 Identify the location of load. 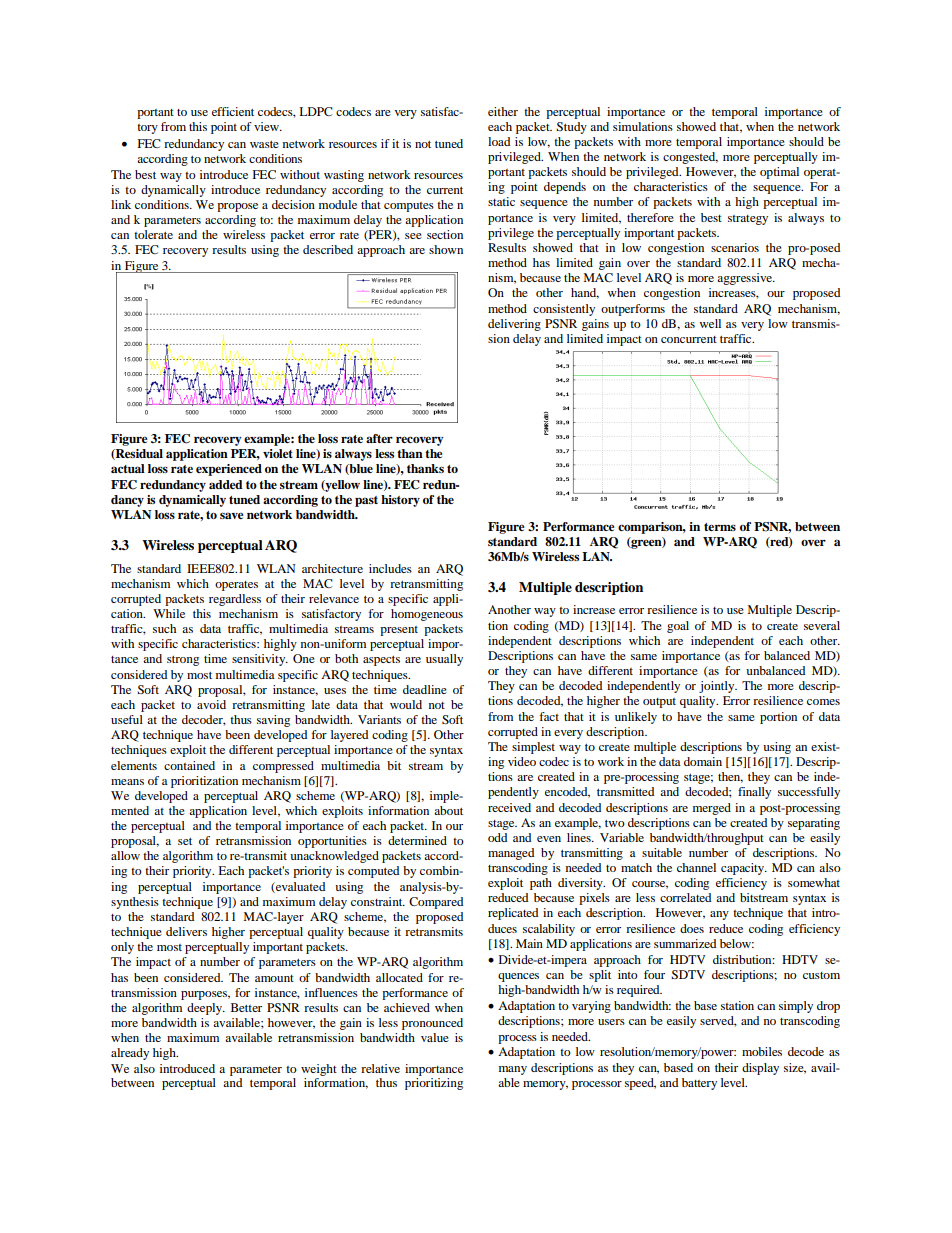
(499, 141).
